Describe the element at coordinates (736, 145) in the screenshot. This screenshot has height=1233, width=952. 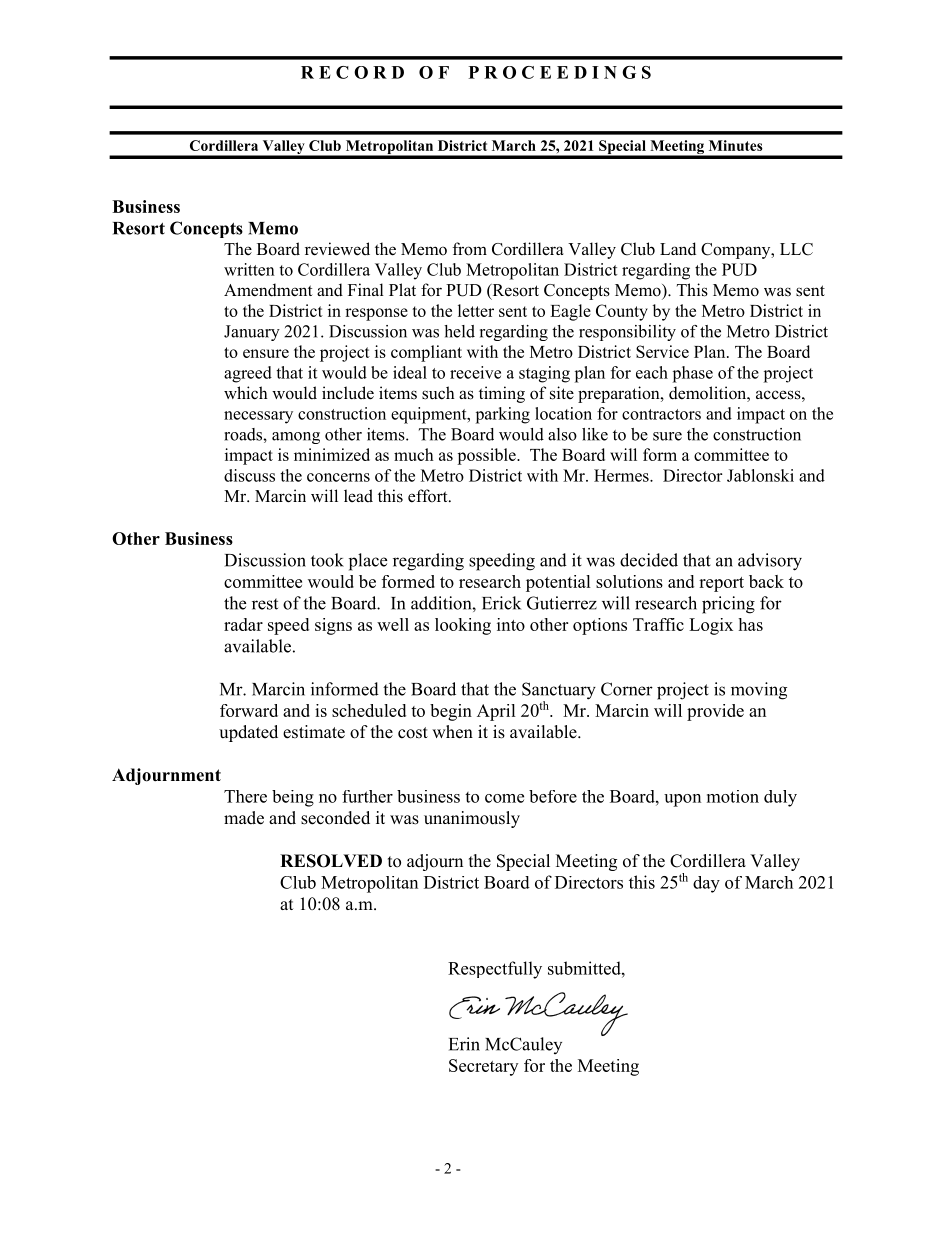
I see `Minutes` at that location.
